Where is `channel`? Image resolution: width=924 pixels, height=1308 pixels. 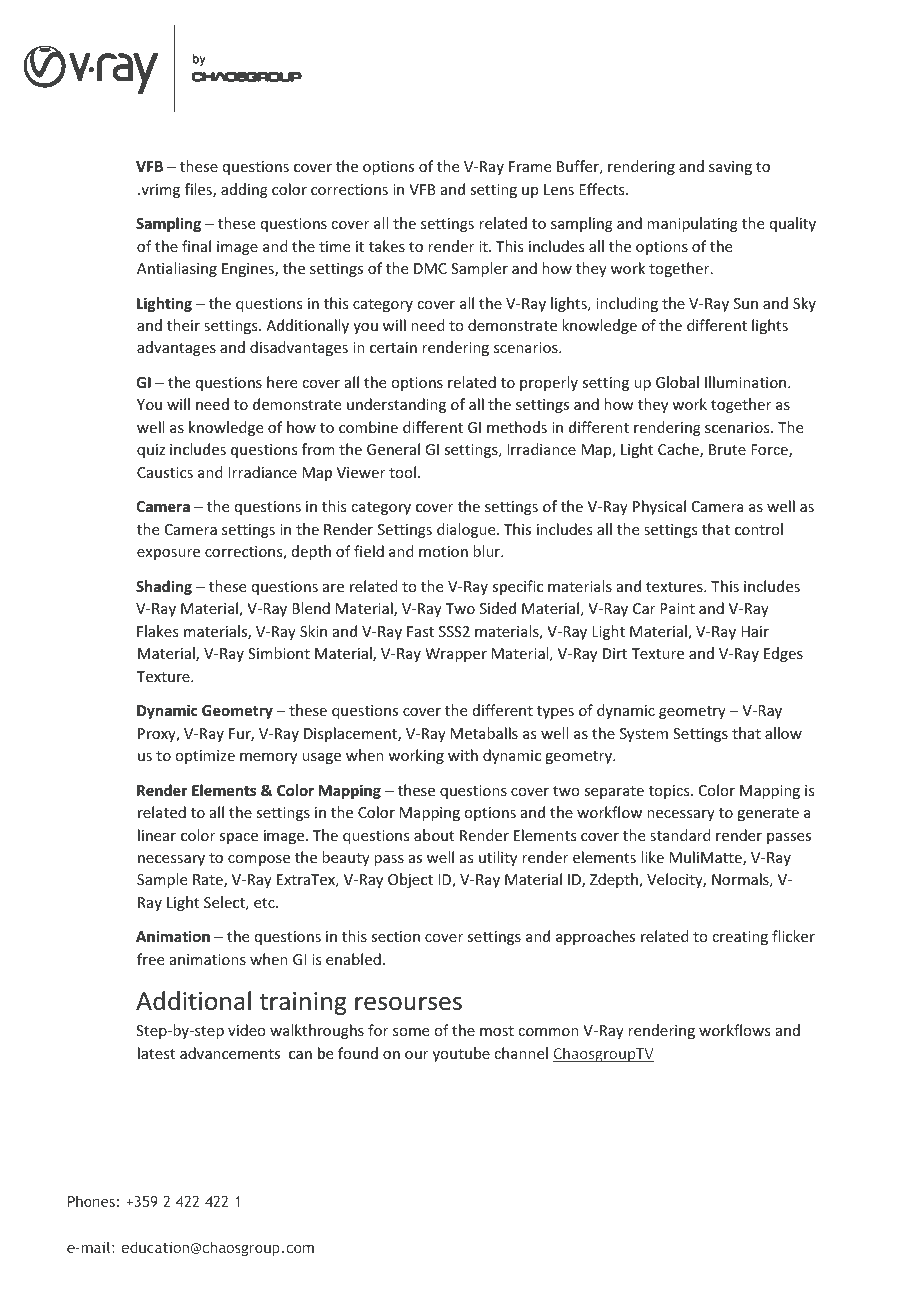 channel is located at coordinates (521, 1053).
